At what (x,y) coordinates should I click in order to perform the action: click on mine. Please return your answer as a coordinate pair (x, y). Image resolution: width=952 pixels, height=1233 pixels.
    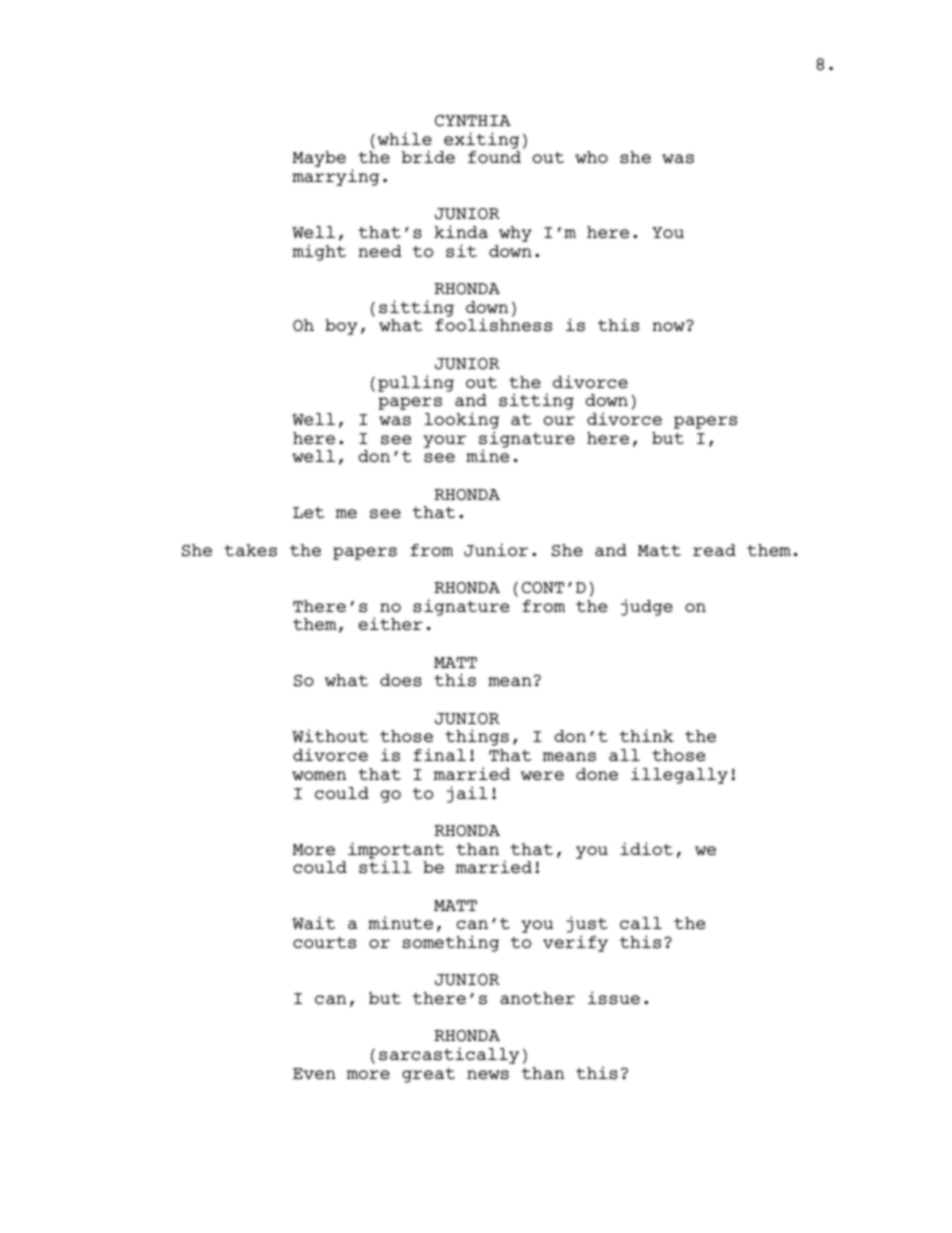
    Looking at the image, I should click on (487, 454).
